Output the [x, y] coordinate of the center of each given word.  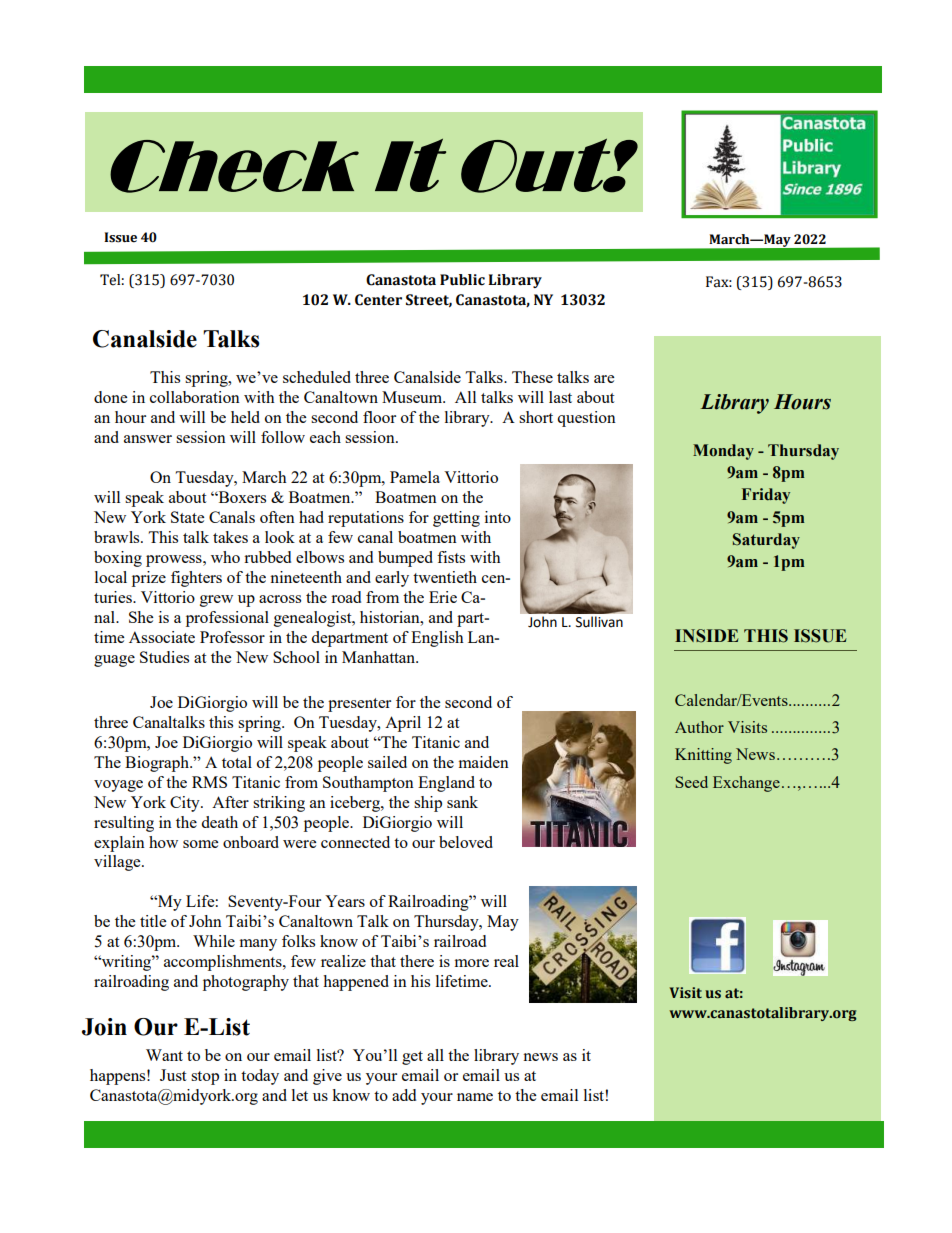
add [404, 1095]
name [475, 1097]
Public [462, 280]
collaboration [195, 397]
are [604, 379]
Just [173, 1075]
